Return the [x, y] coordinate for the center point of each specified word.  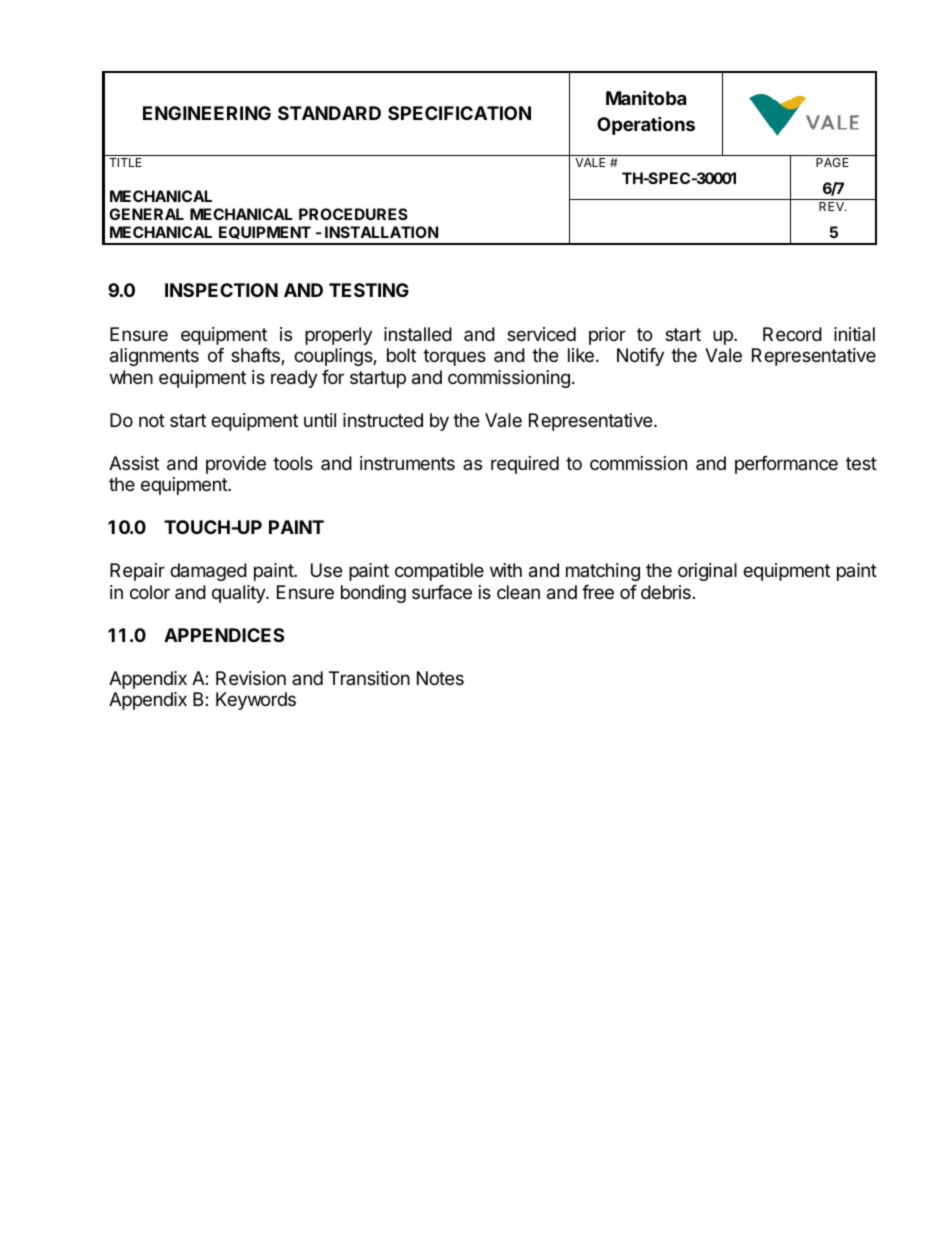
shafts [256, 356]
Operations [646, 125]
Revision [251, 678]
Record [792, 334]
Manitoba [646, 97]
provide [236, 465]
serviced [541, 334]
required [525, 465]
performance [786, 465]
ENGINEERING [207, 113]
